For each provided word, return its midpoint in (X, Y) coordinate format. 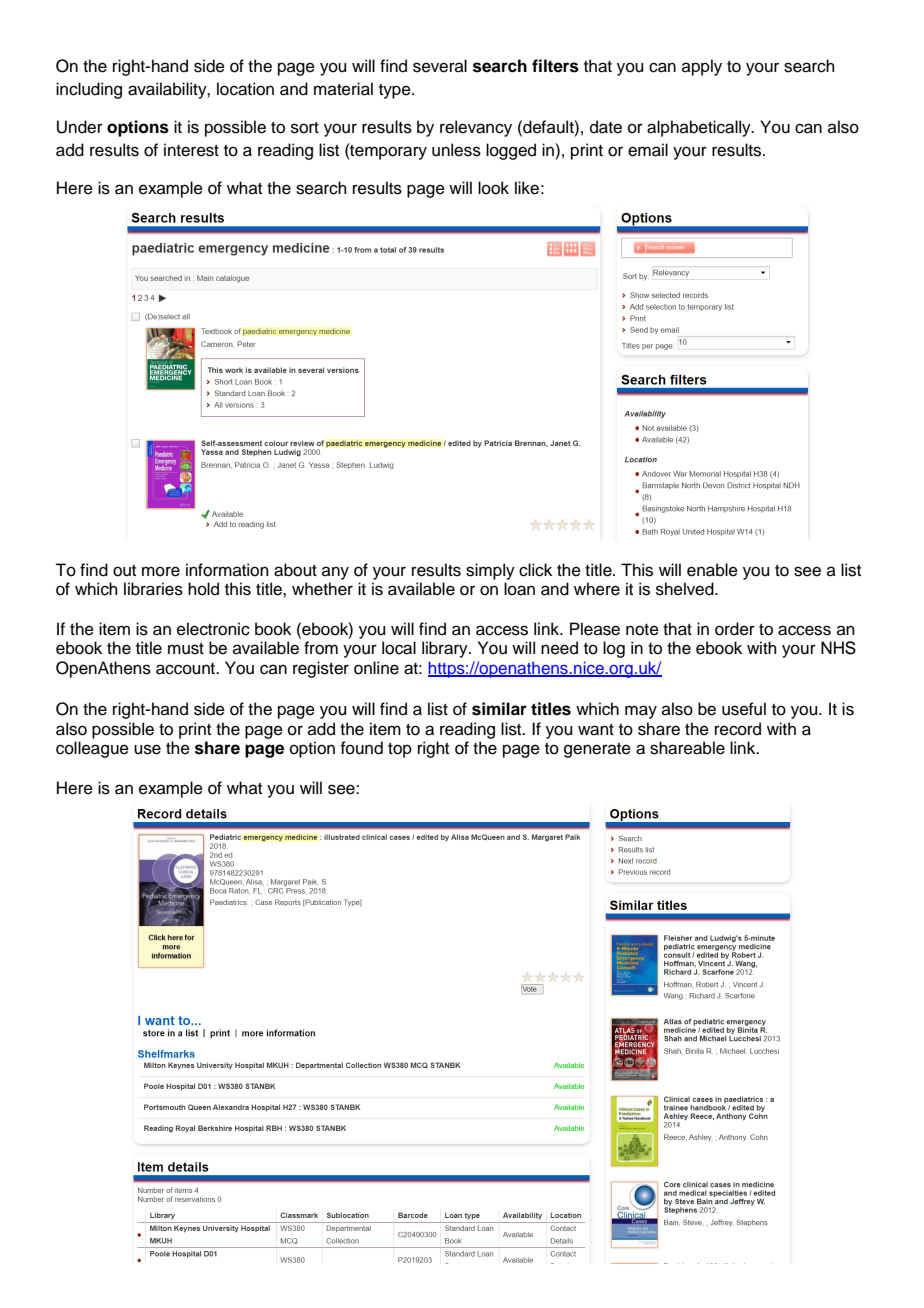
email (648, 150)
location (245, 89)
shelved (686, 589)
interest (191, 150)
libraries (153, 589)
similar (499, 709)
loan (519, 589)
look (493, 188)
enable (712, 570)
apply (702, 67)
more (161, 571)
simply (490, 571)
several (440, 66)
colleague (92, 749)
